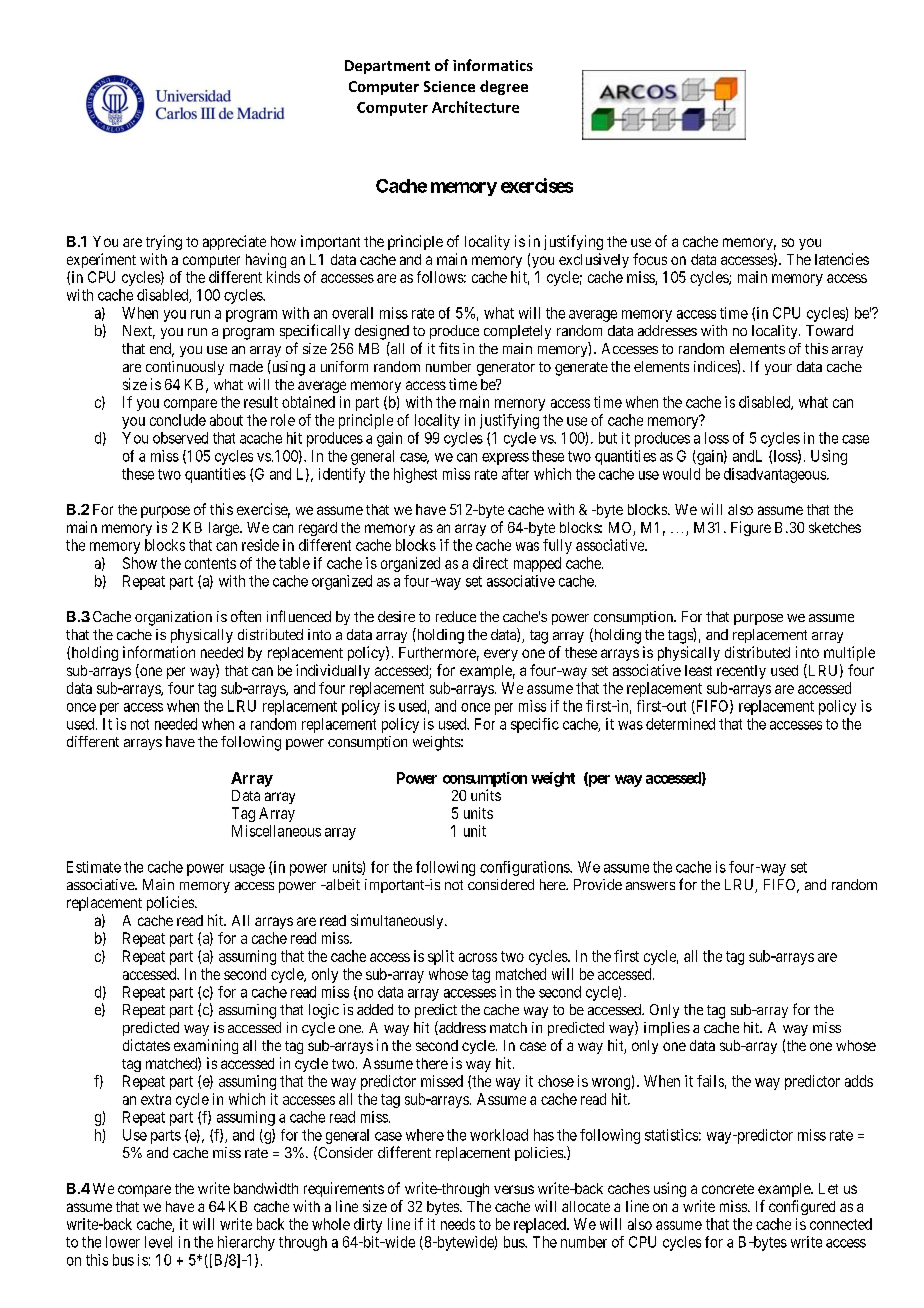  Describe the element at coordinates (667, 1029) in the page. I see `implies` at that location.
